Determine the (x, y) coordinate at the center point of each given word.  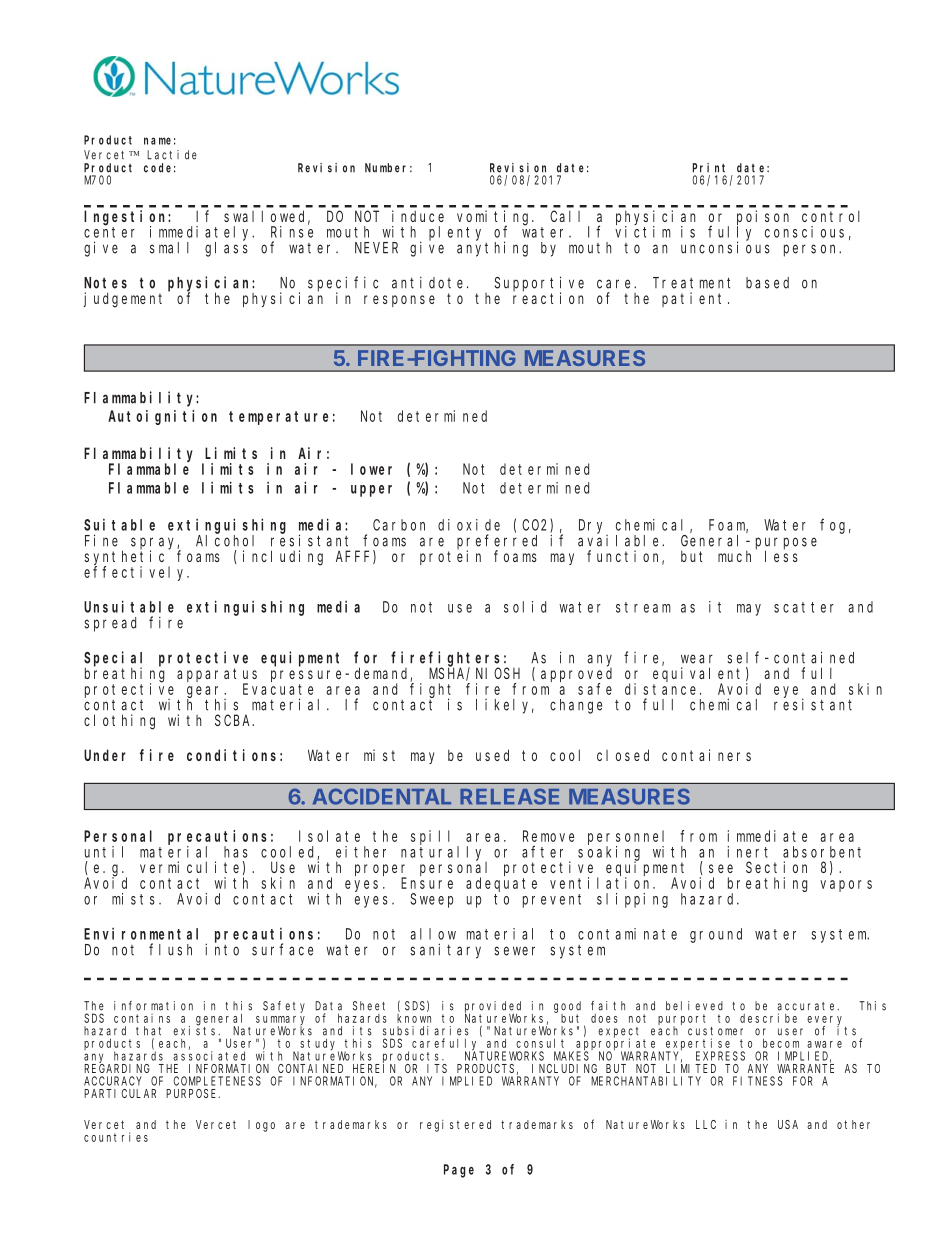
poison (763, 218)
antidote (430, 282)
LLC (706, 1124)
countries (116, 1137)
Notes (105, 283)
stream (643, 607)
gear (206, 693)
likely (505, 706)
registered (455, 1126)
